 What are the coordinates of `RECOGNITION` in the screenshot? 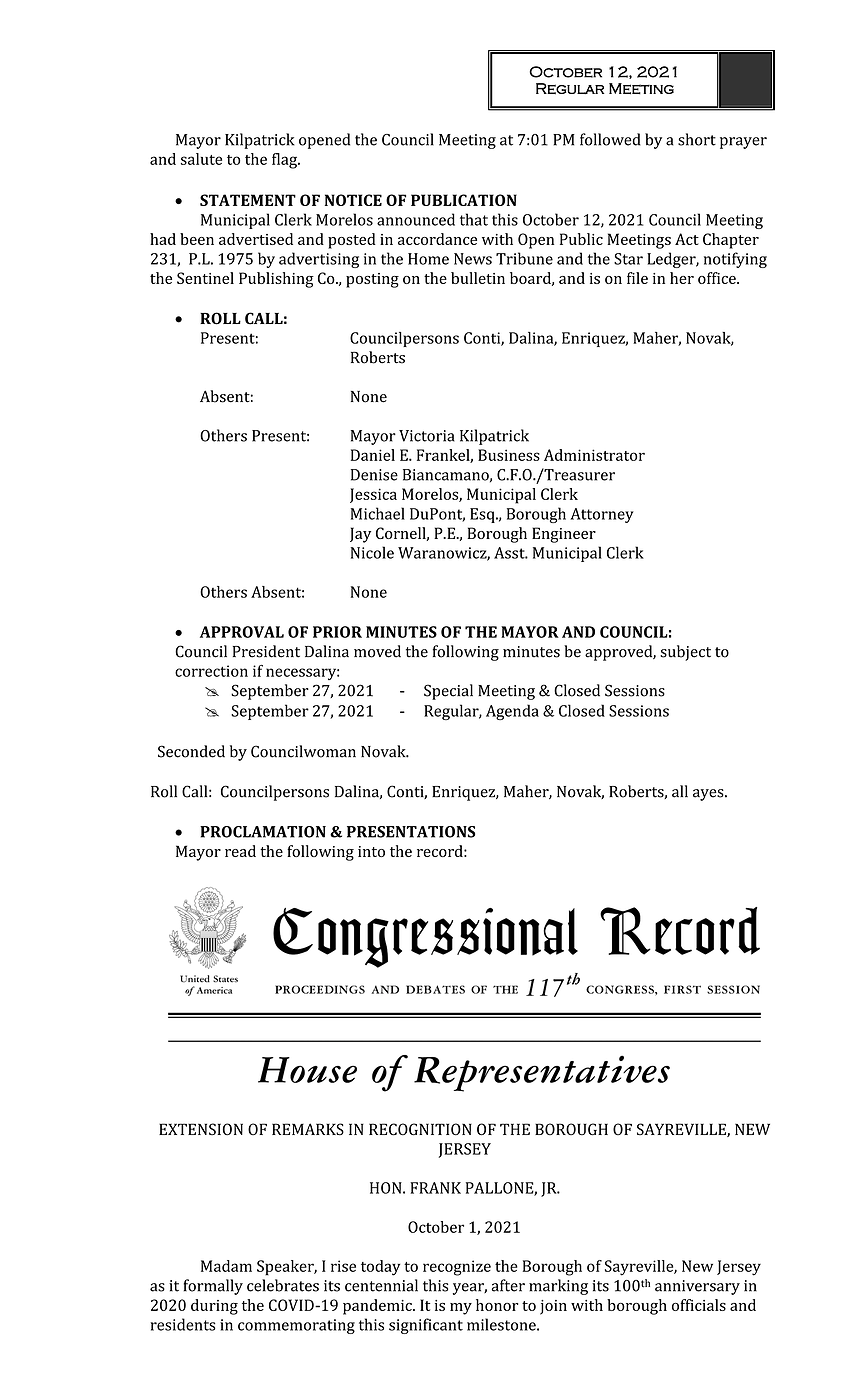 It's located at (420, 1129).
